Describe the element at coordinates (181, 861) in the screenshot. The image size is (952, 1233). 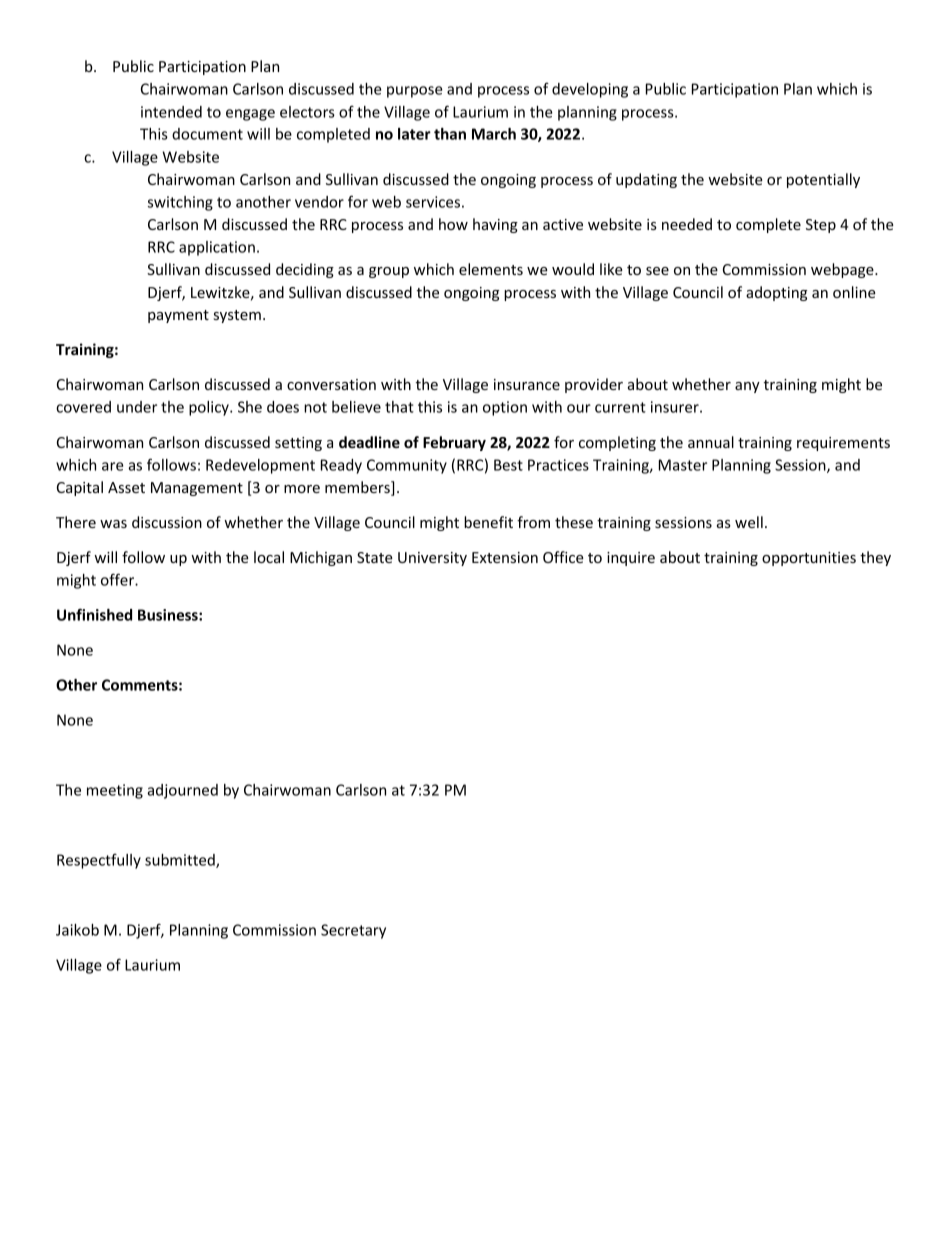
I see `submitted` at that location.
